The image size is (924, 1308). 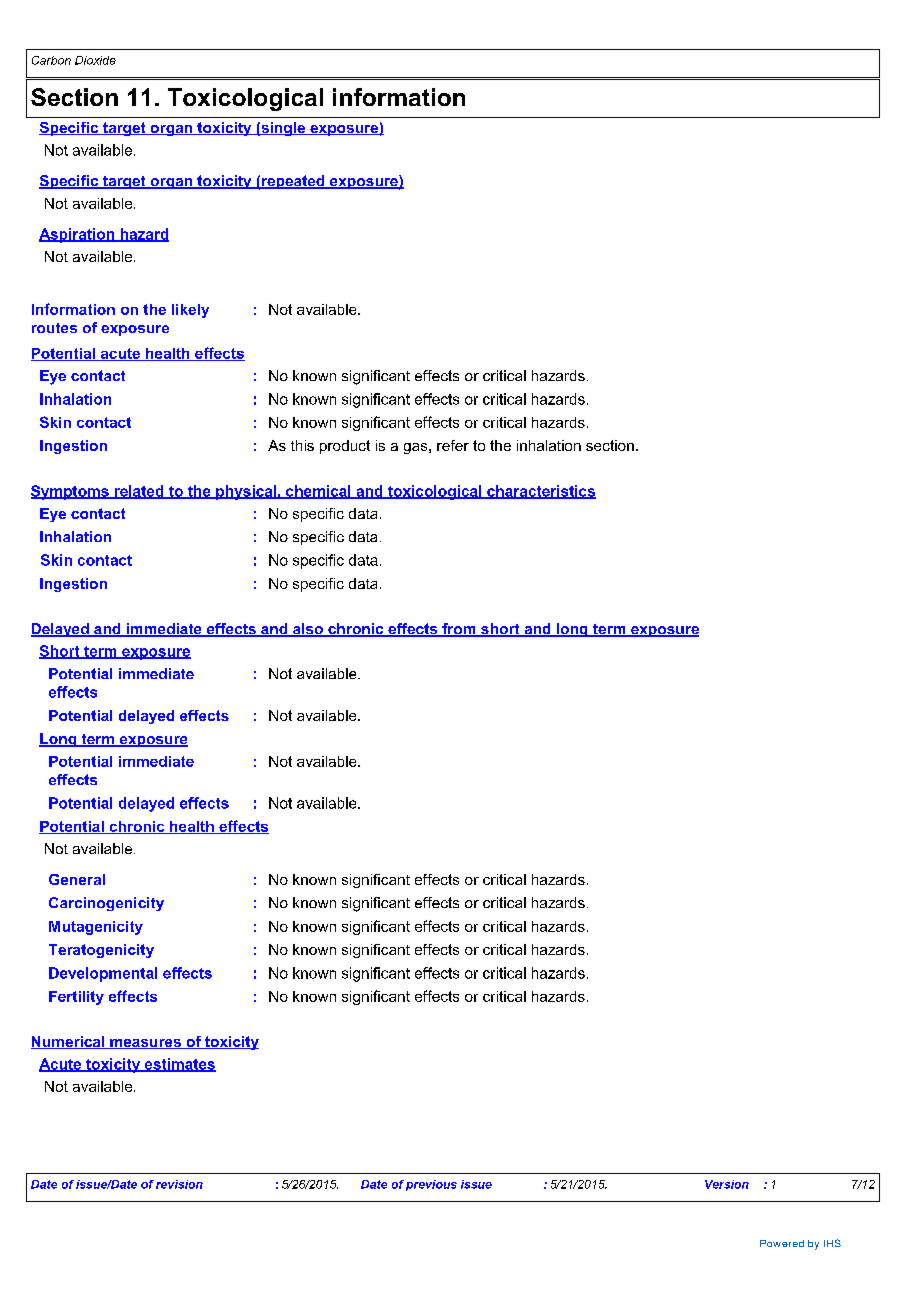 I want to click on related, so click(x=139, y=492).
